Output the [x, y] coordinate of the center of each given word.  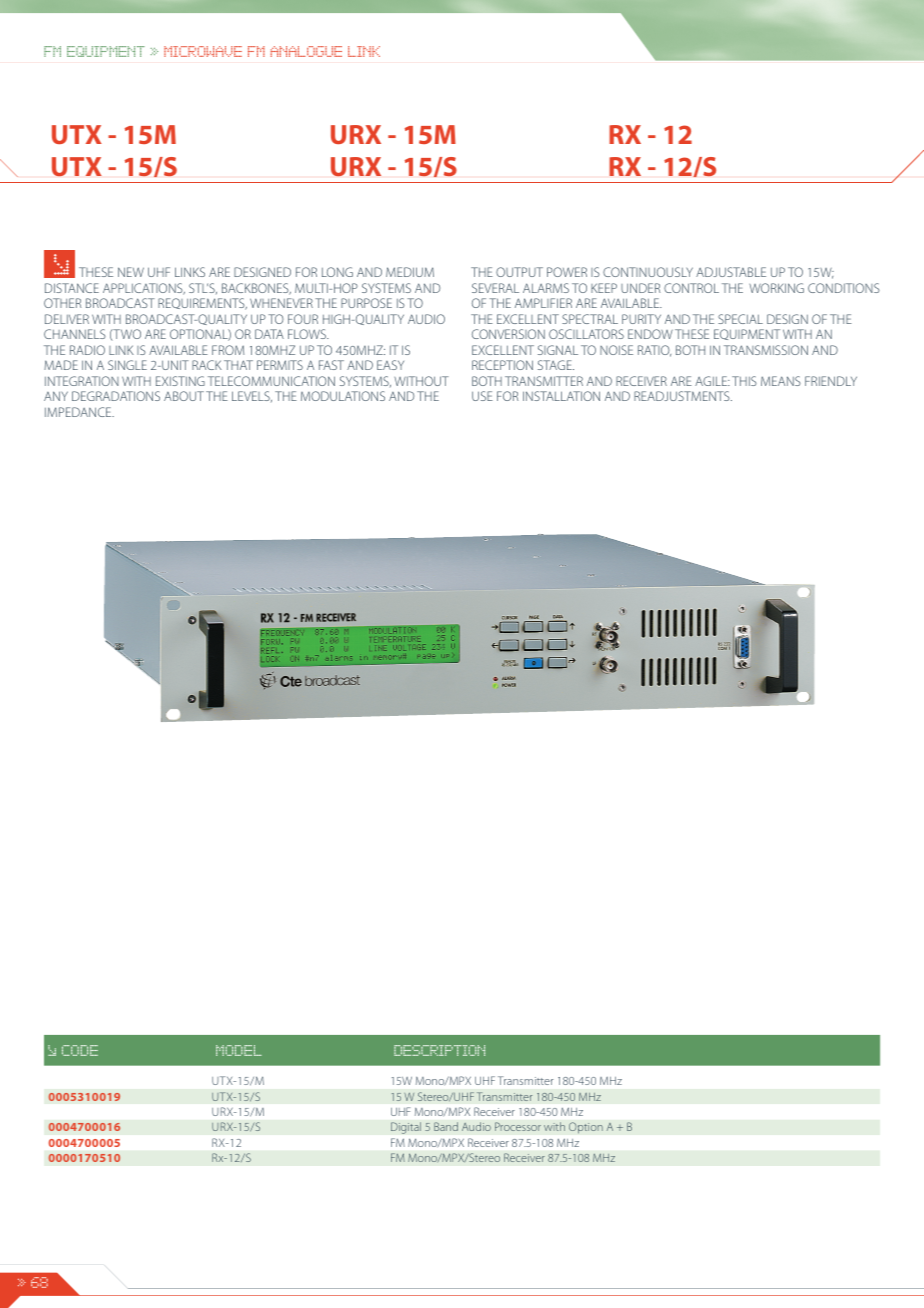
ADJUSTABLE [731, 272]
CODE [80, 1050]
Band [446, 1126]
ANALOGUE [306, 51]
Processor [518, 1126]
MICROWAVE [203, 51]
